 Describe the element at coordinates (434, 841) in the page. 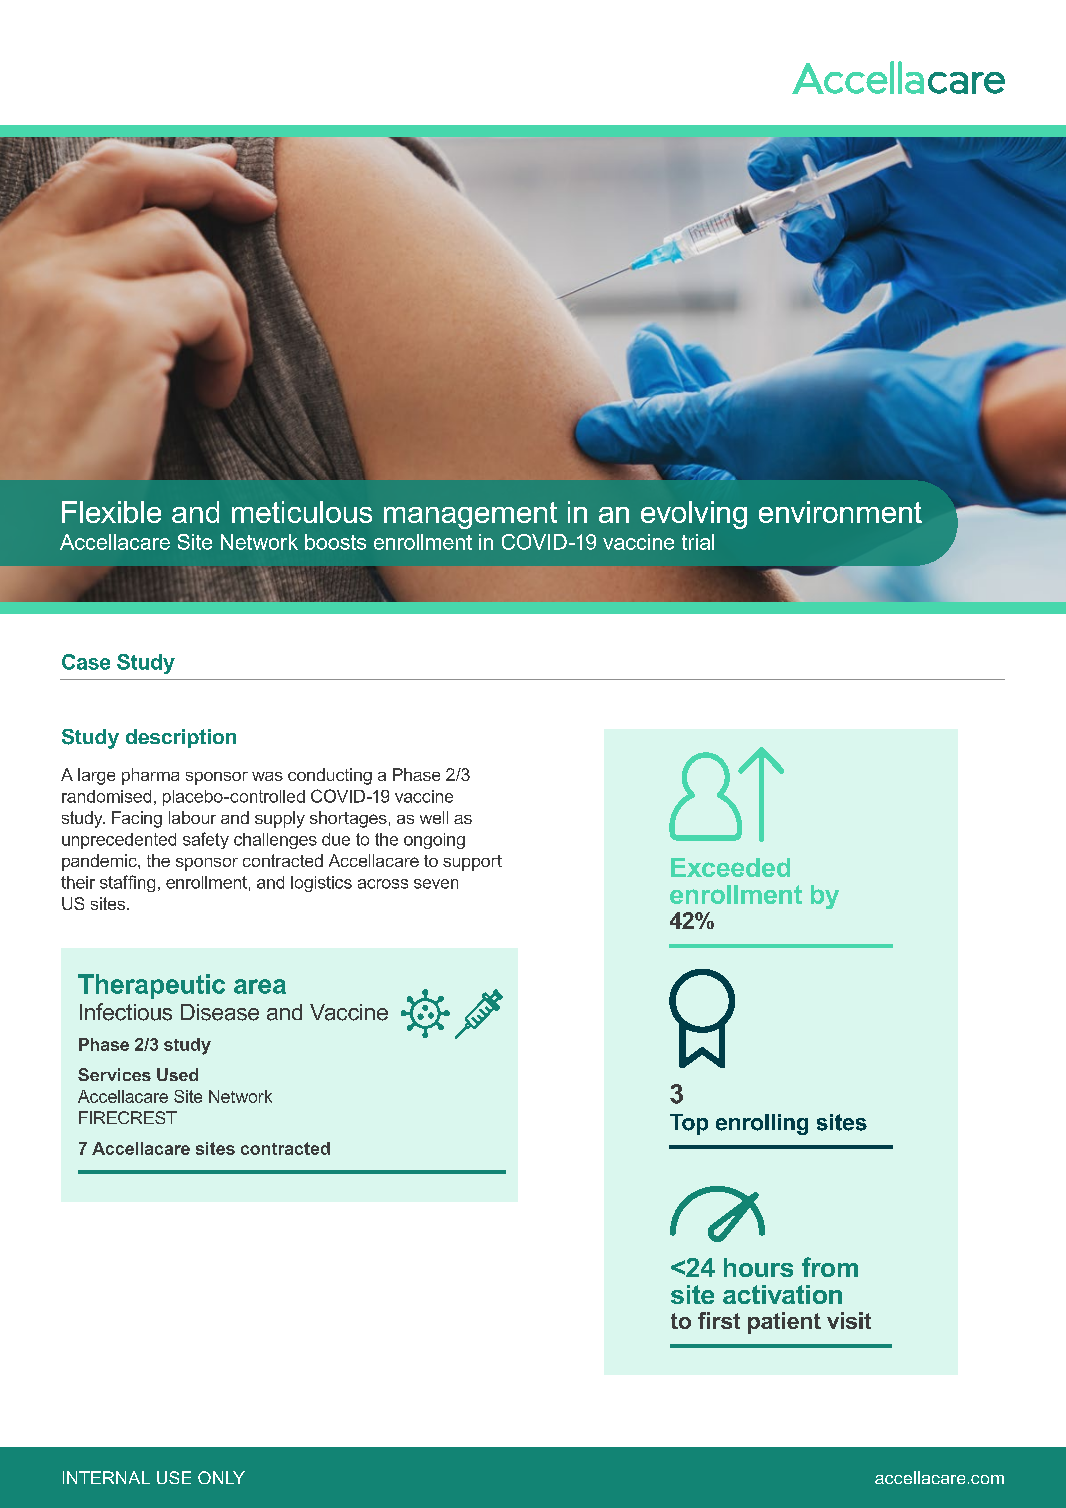

I see `ongoing` at that location.
